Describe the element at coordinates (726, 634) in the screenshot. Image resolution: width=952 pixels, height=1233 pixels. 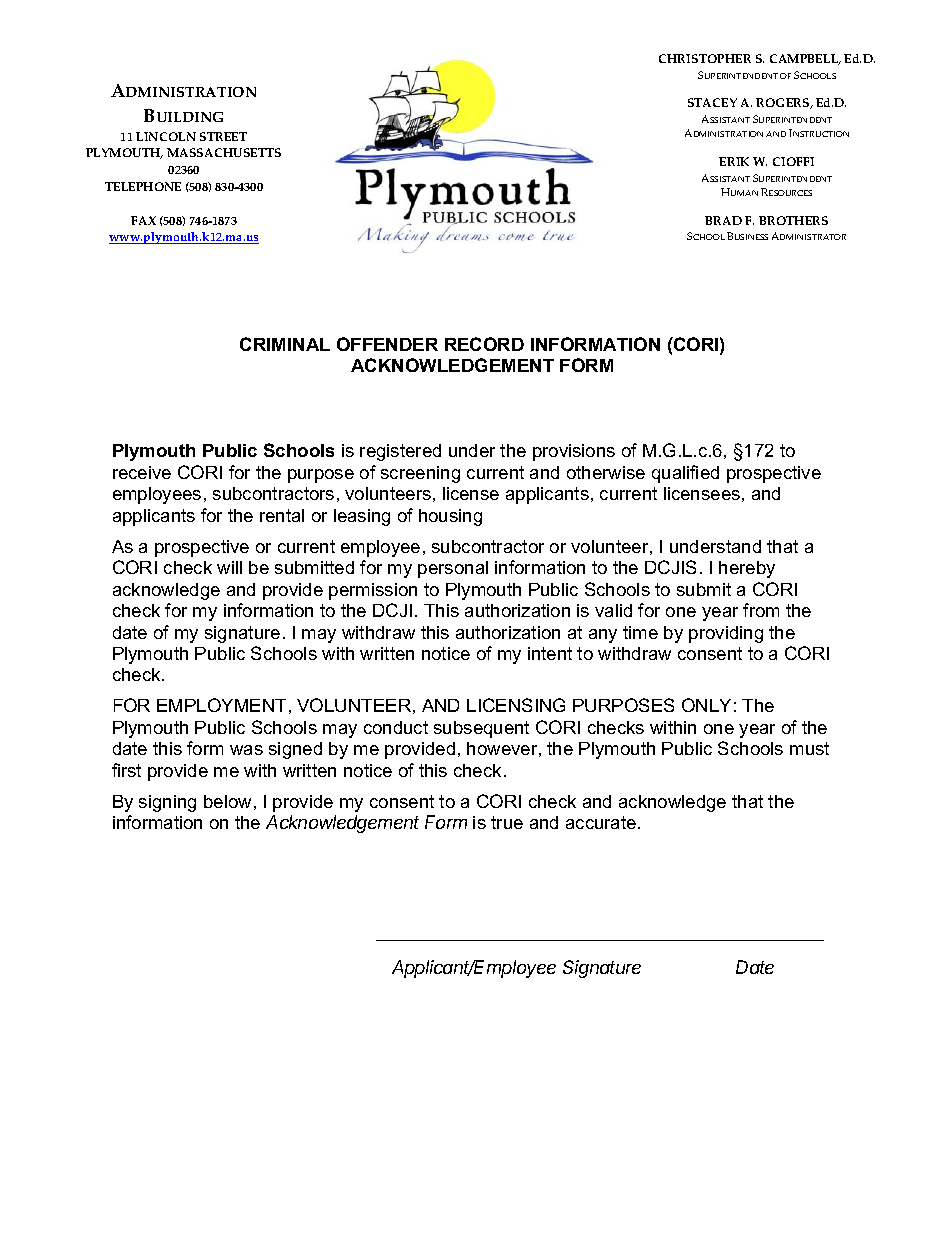
I see `providing` at that location.
